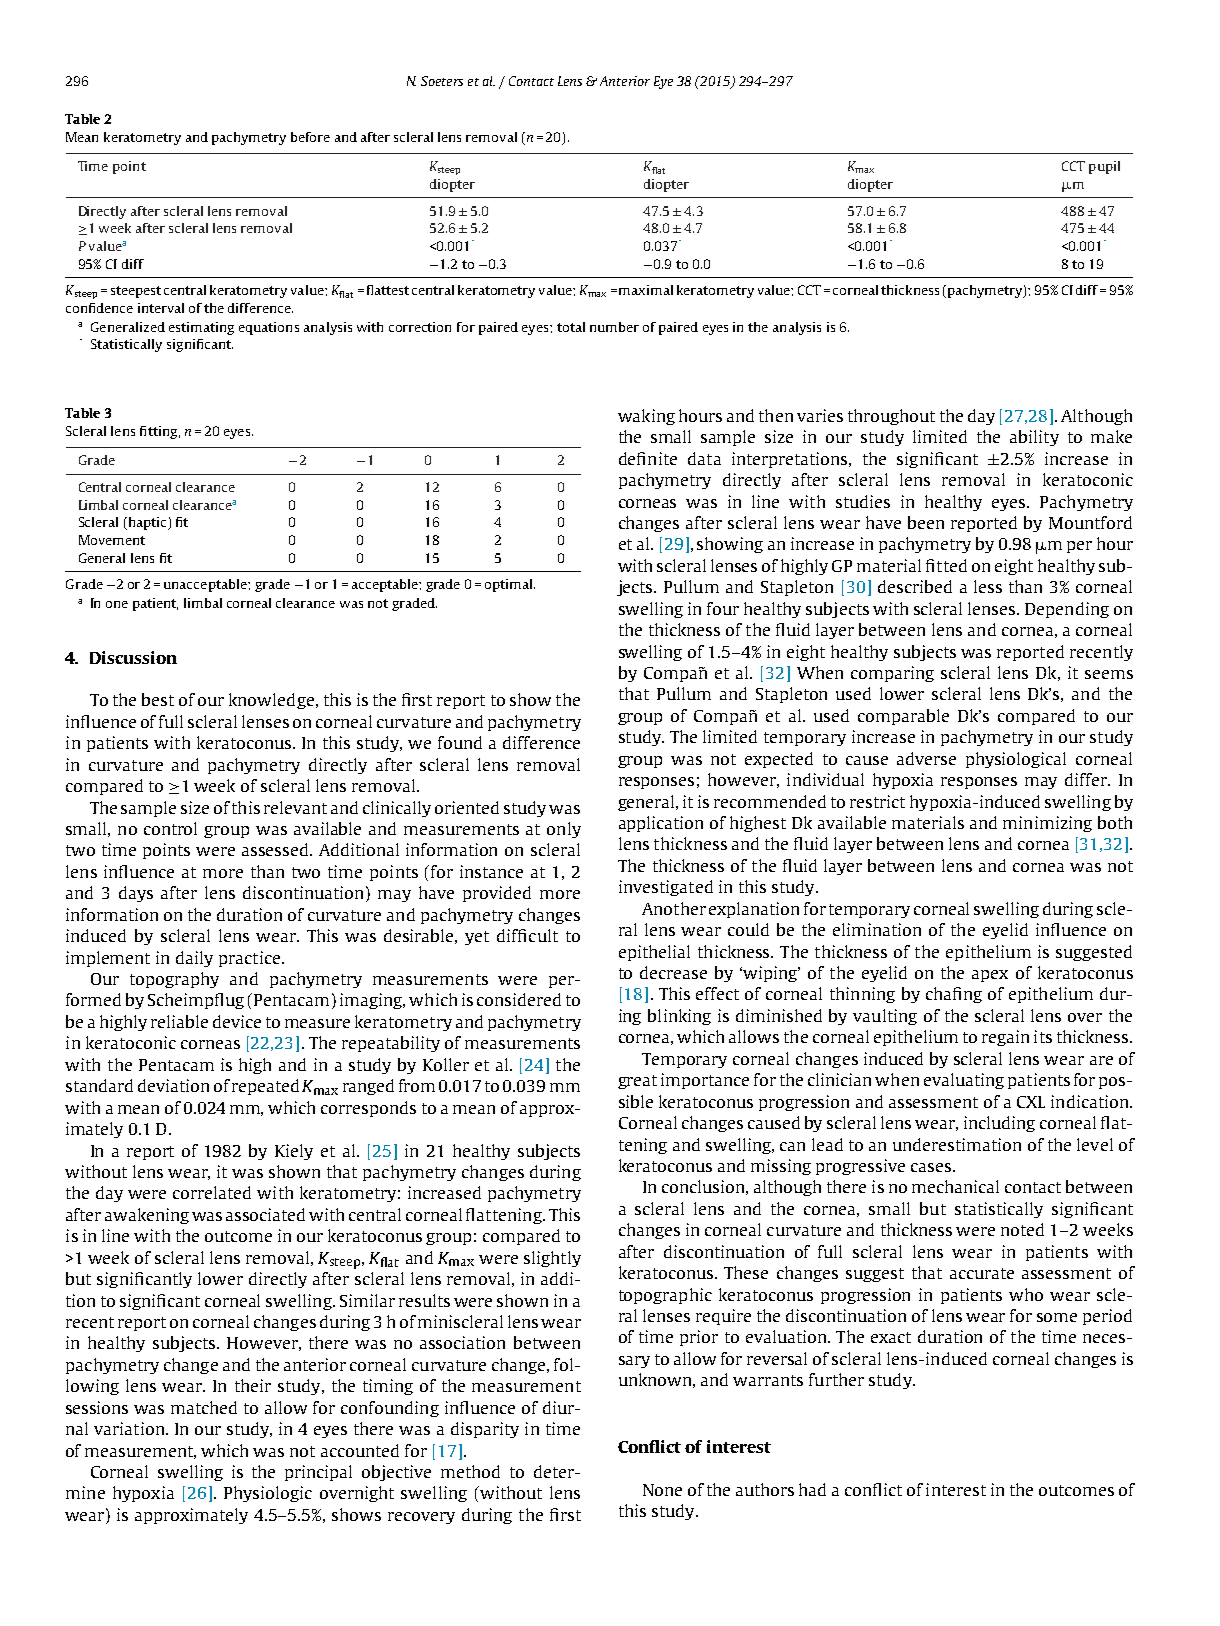 The width and height of the screenshot is (1220, 1626). I want to click on pupil, so click(1104, 167).
